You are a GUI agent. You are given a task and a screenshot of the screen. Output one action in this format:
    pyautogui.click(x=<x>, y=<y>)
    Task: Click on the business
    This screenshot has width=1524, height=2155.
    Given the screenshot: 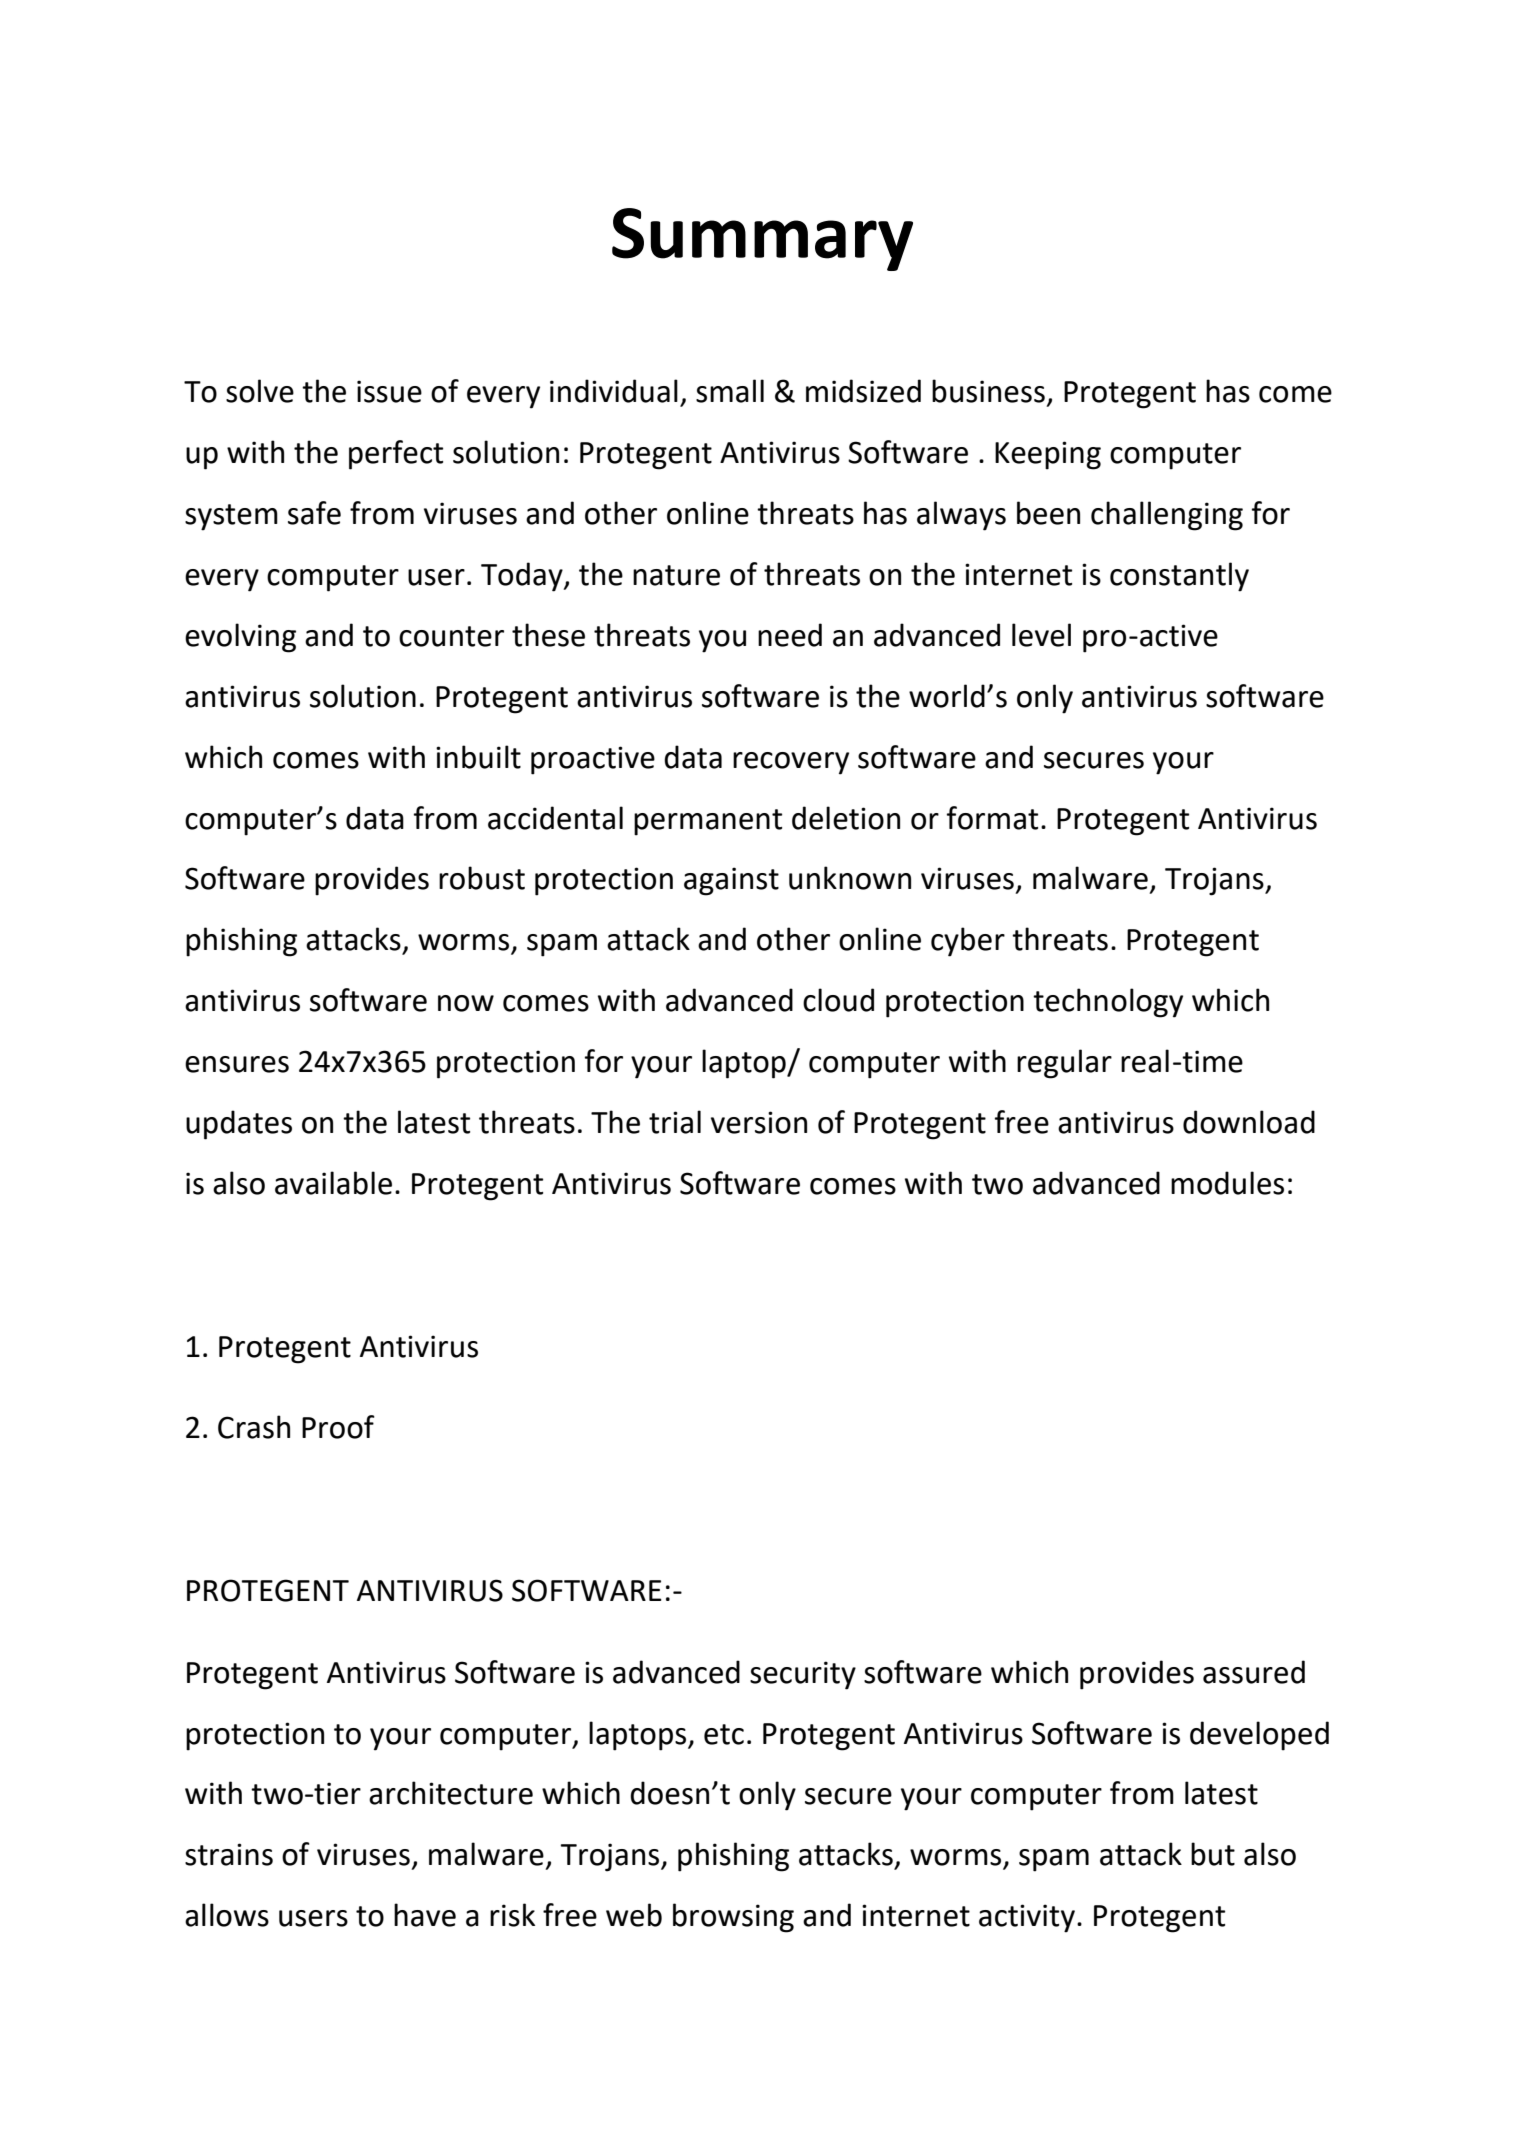 What is the action you would take?
    pyautogui.click(x=988, y=391)
